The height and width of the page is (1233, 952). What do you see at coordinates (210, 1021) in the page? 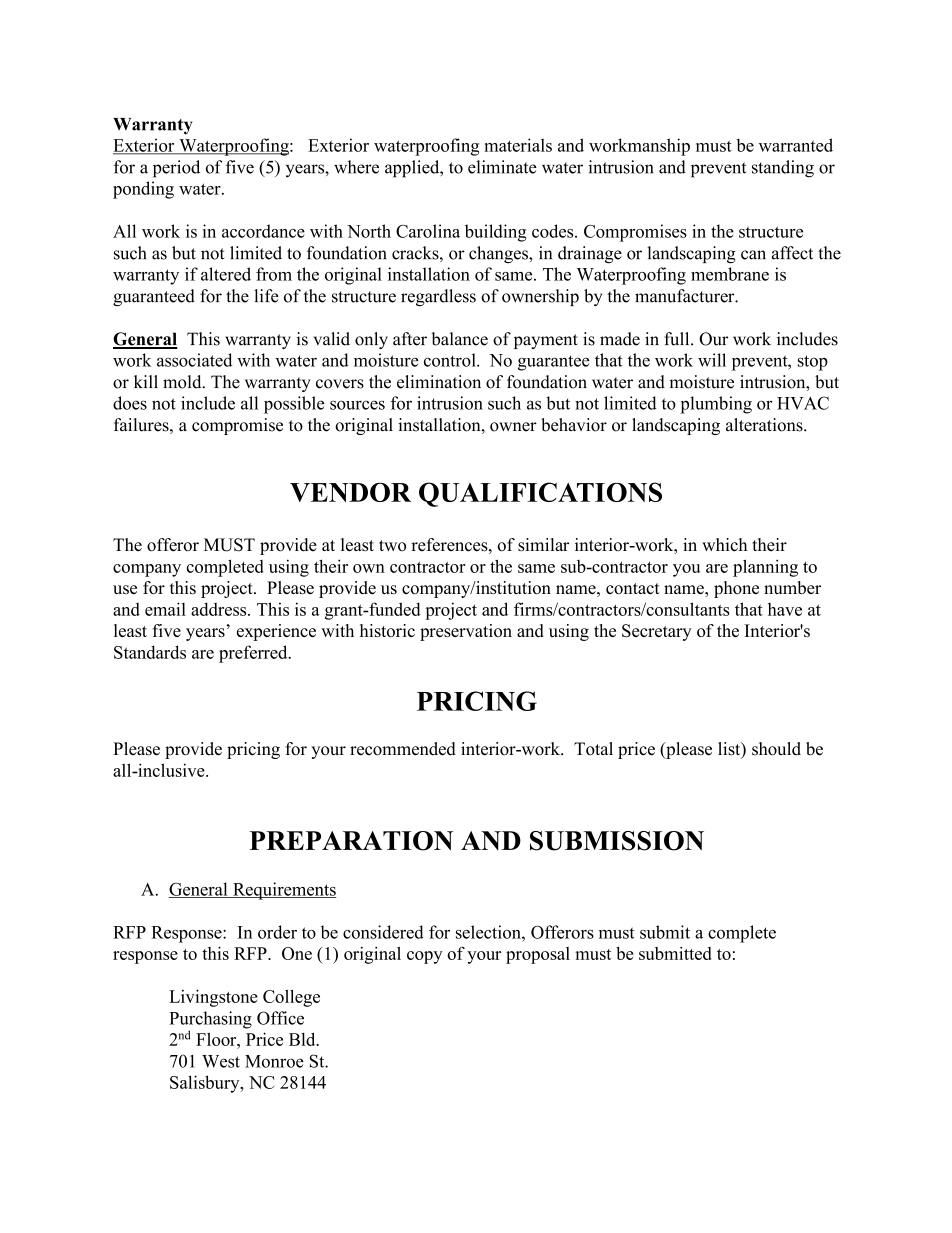
I see `Purchasing` at bounding box center [210, 1021].
